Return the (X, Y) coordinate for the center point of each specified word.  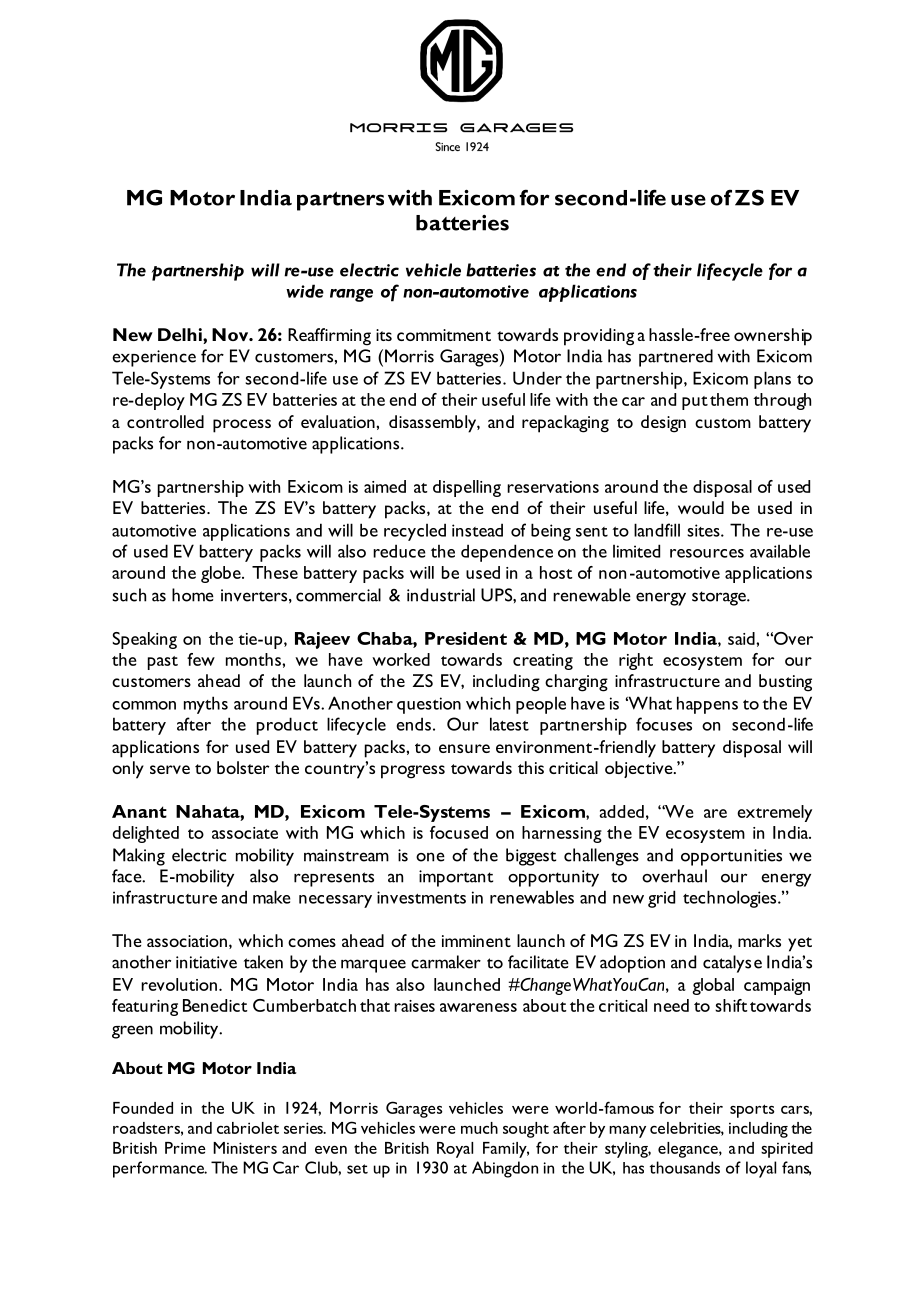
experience (154, 358)
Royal (455, 1150)
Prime (185, 1148)
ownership (773, 337)
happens (707, 705)
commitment (444, 335)
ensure (464, 748)
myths (206, 705)
